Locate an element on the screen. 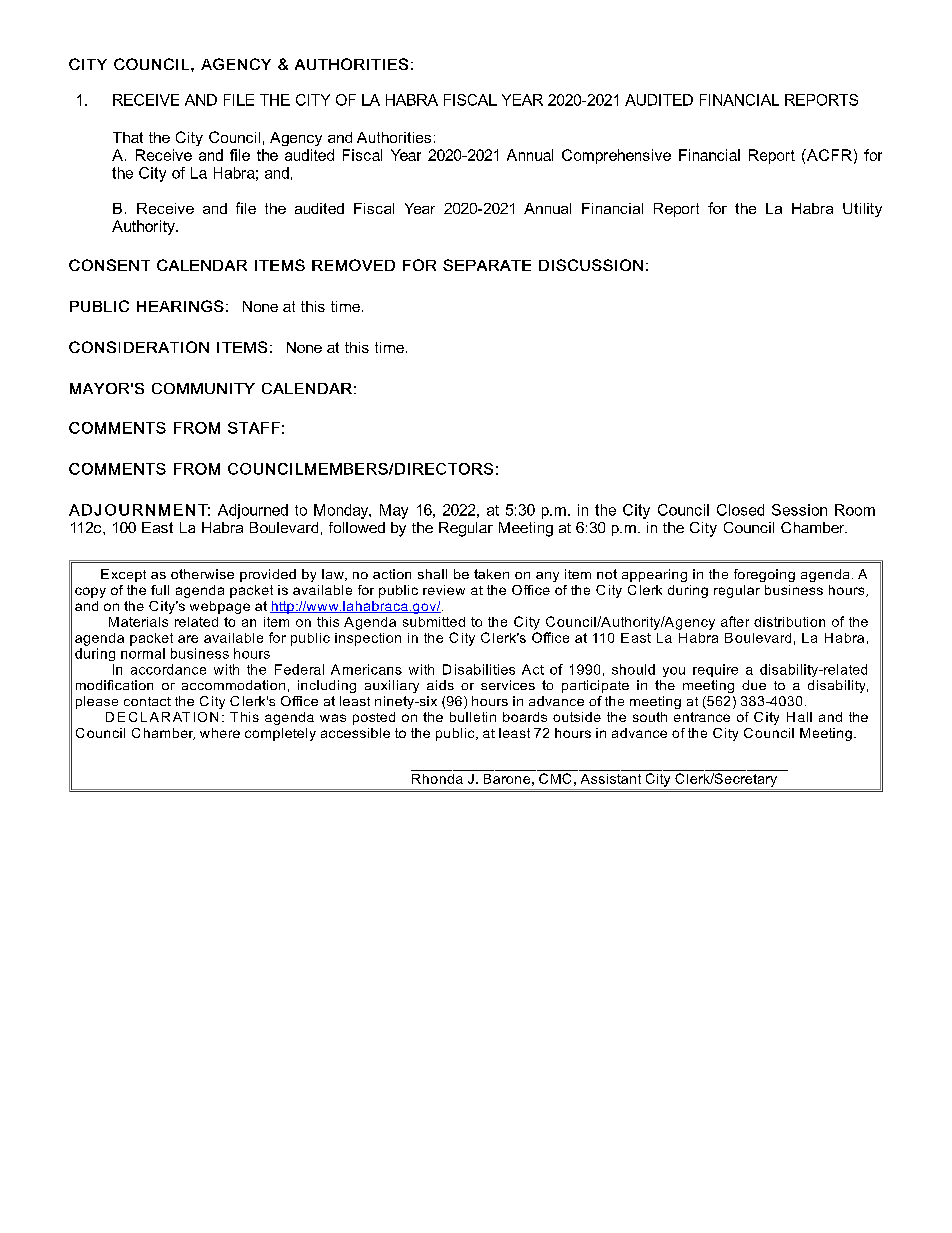 The image size is (952, 1233). CONSIDERATION is located at coordinates (139, 347).
